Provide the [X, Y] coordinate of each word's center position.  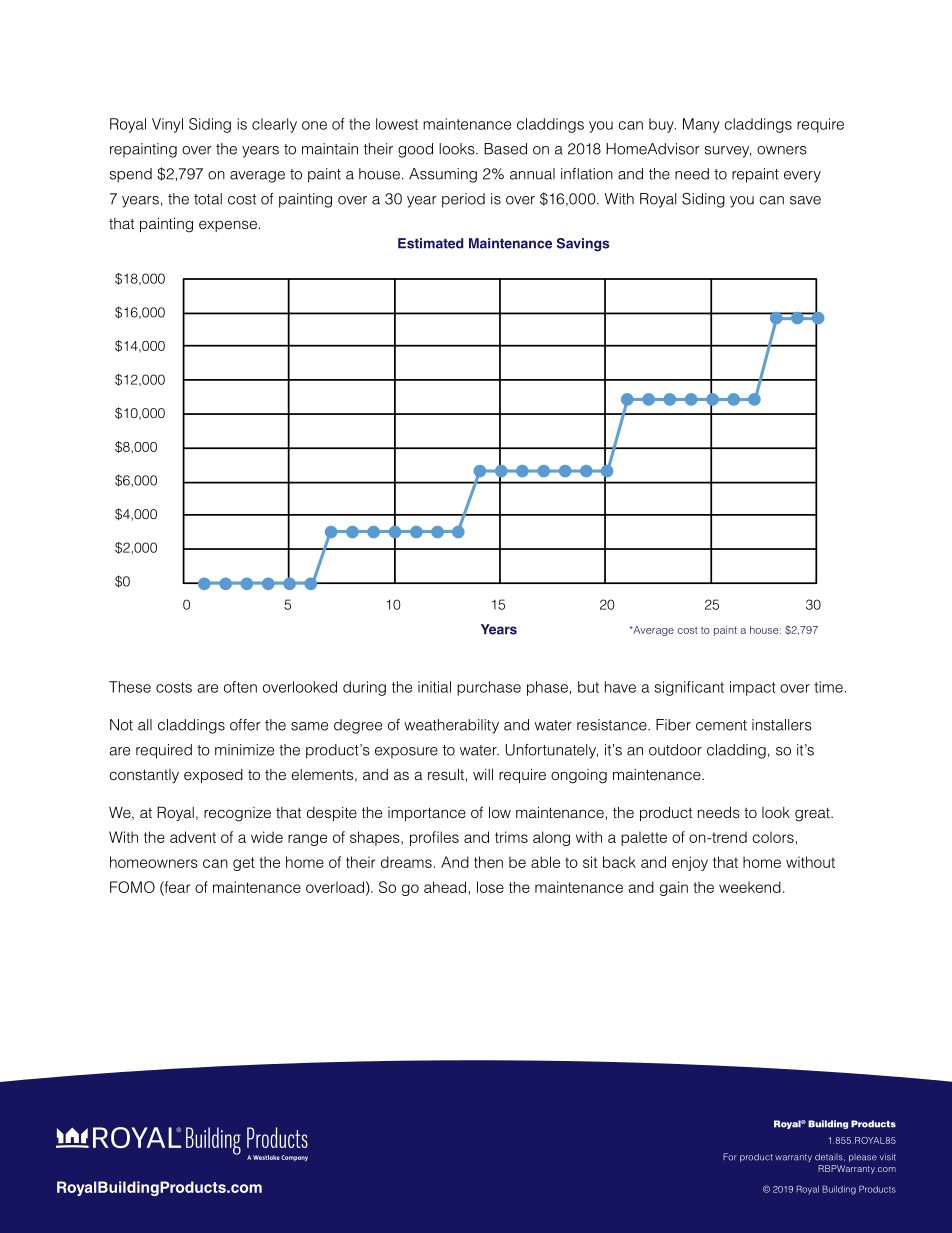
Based [505, 149]
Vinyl [167, 125]
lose [490, 887]
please [863, 1158]
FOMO [132, 887]
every [802, 177]
